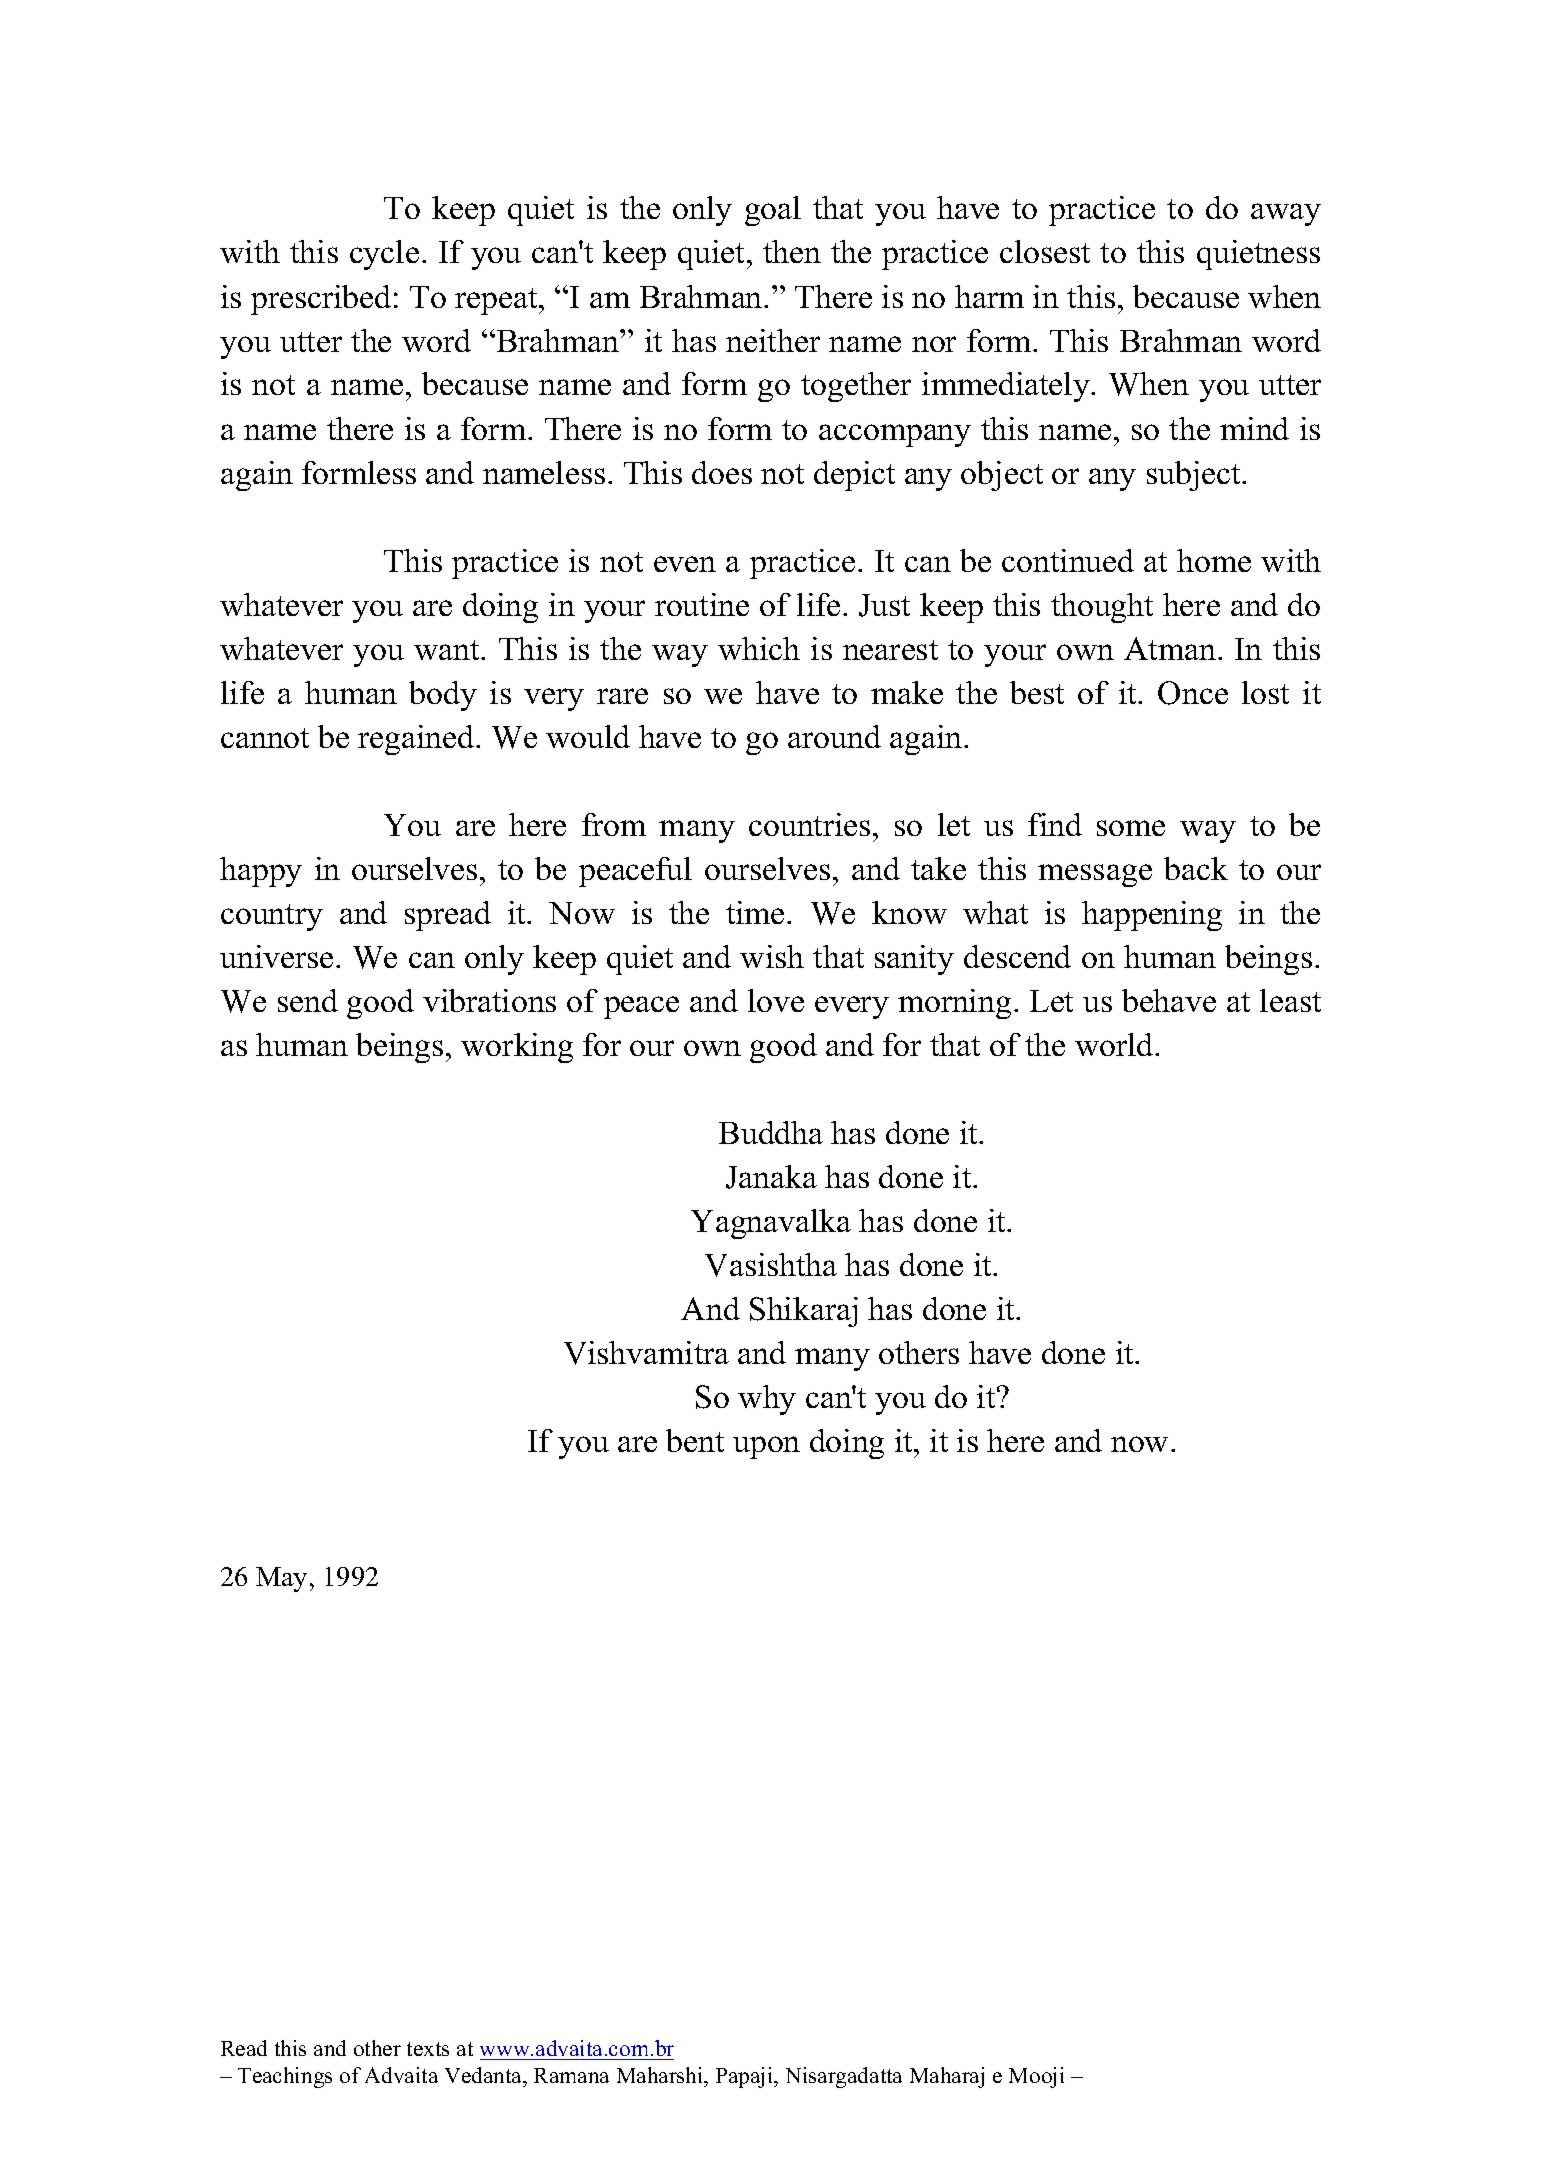 The width and height of the screenshot is (1541, 2181). I want to click on then, so click(792, 251).
